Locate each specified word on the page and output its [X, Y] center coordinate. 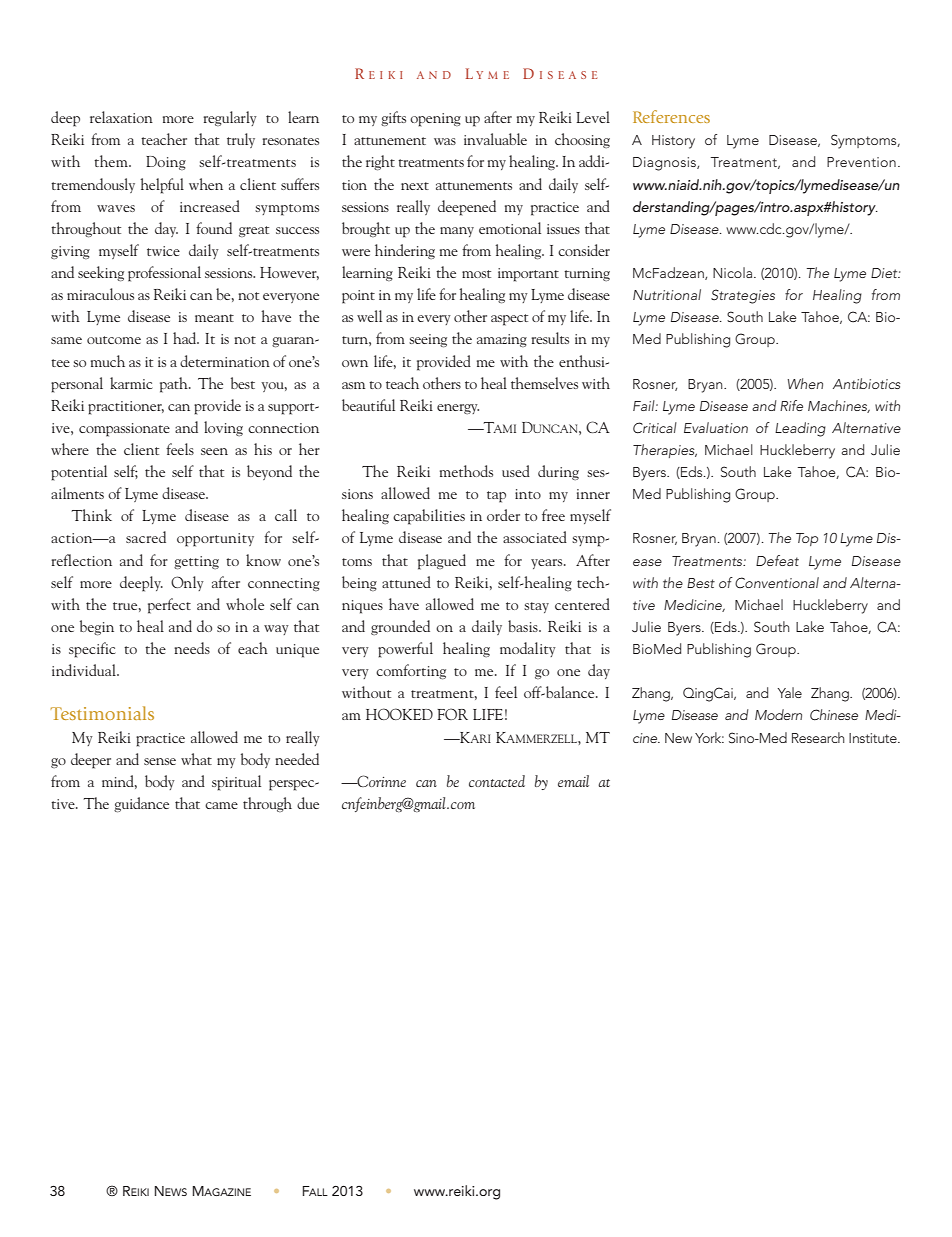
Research [818, 737]
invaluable [495, 139]
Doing [166, 163]
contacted [497, 781]
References [671, 116]
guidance [141, 804]
